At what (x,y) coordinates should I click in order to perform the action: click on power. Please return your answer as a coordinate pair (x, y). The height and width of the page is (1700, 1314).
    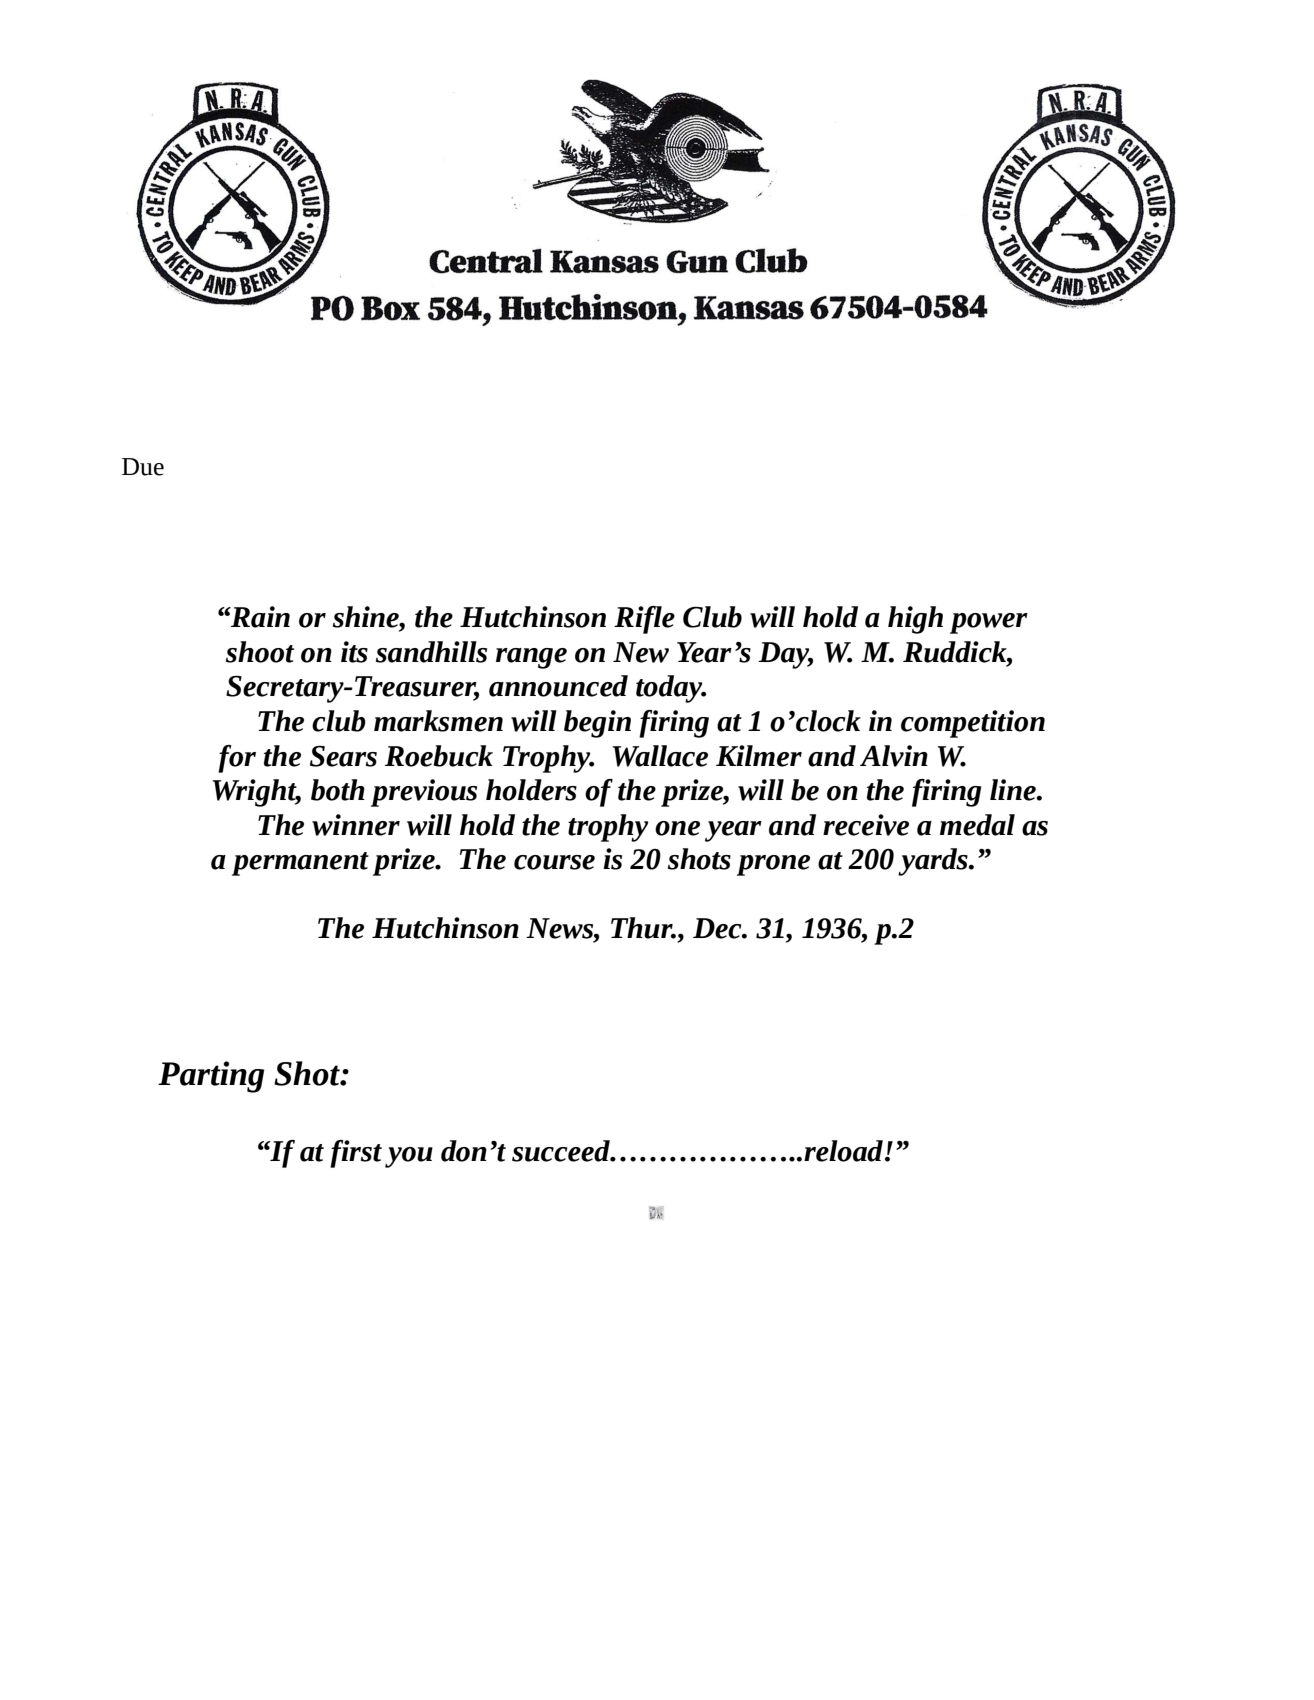
    Looking at the image, I should click on (989, 623).
